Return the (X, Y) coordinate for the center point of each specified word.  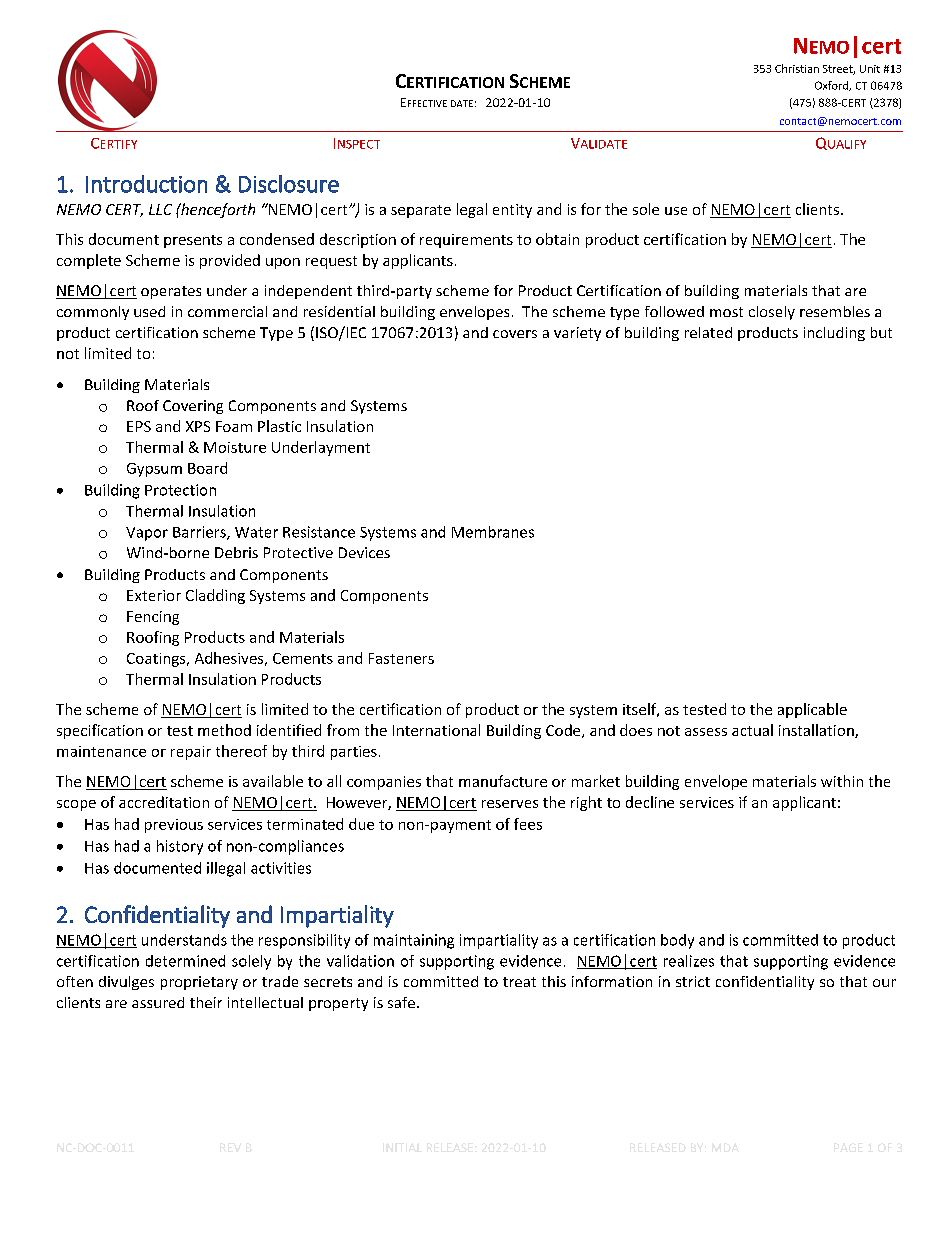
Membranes (493, 532)
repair (191, 753)
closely (772, 313)
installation (817, 731)
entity (512, 211)
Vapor (147, 534)
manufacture (503, 781)
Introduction (146, 184)
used (149, 311)
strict (693, 981)
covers (515, 334)
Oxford (833, 86)
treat (519, 982)
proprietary (199, 983)
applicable (812, 710)
